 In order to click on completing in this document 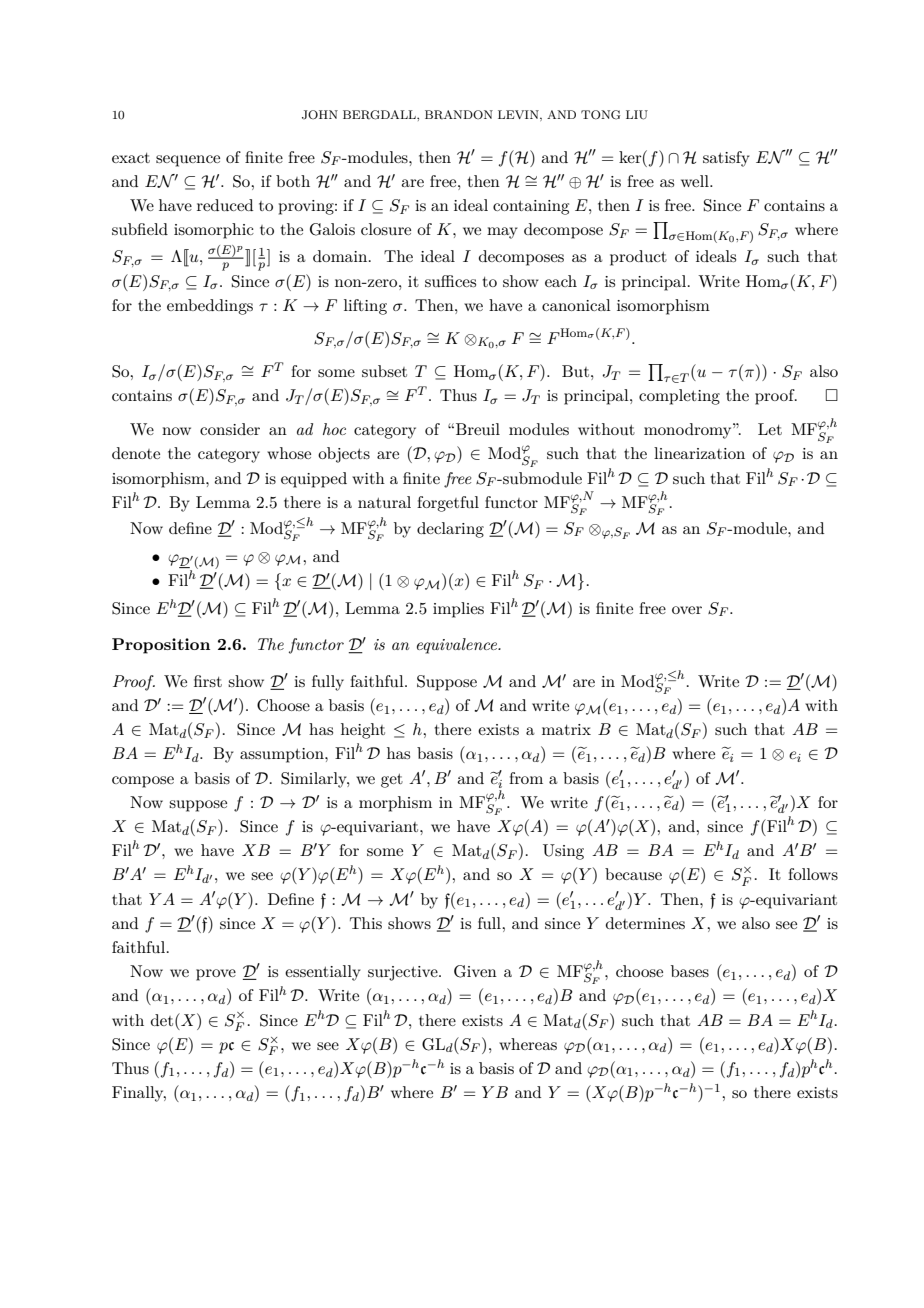, I will do `click(679, 397)`.
